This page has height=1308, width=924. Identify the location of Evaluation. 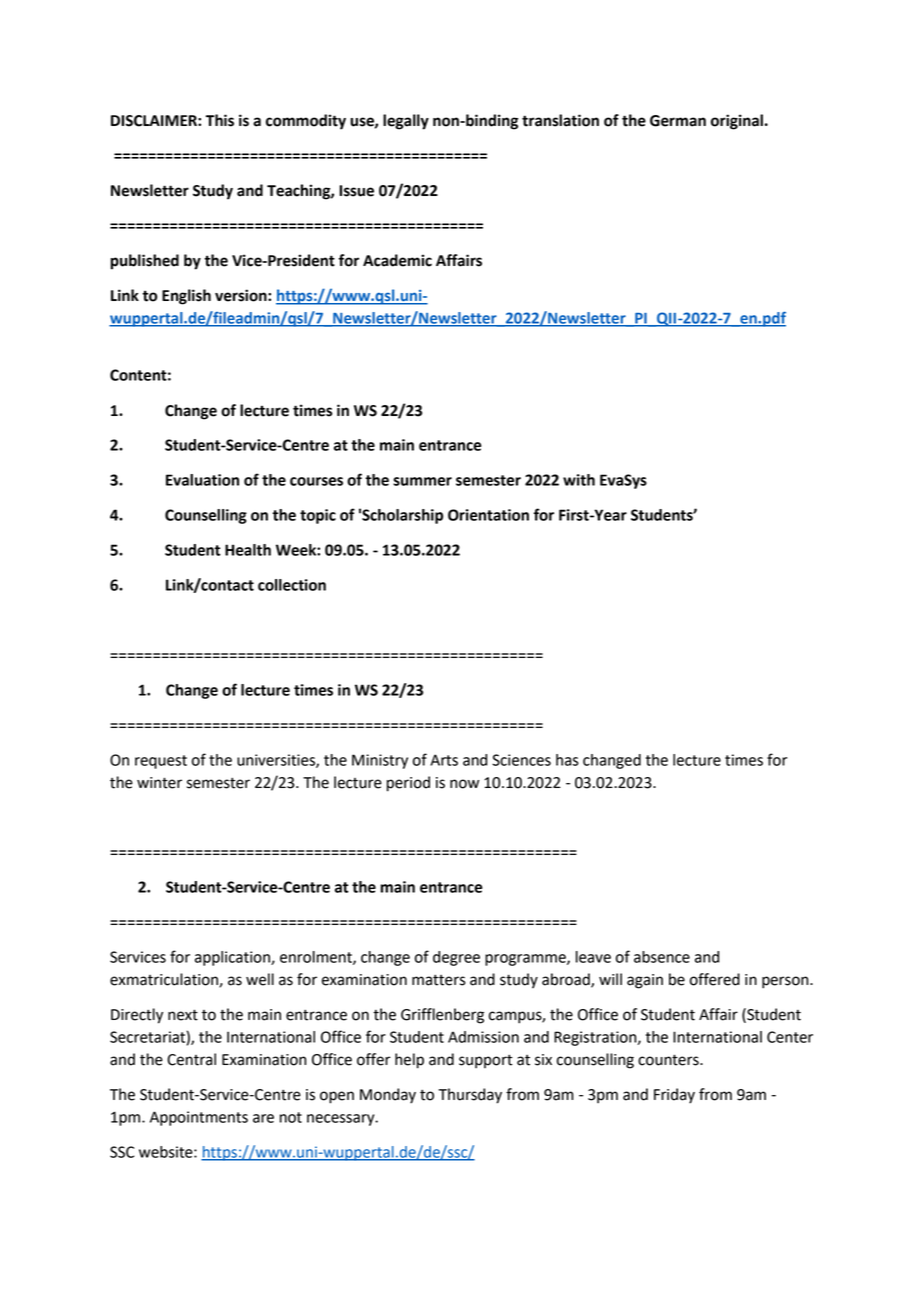
(202, 480).
